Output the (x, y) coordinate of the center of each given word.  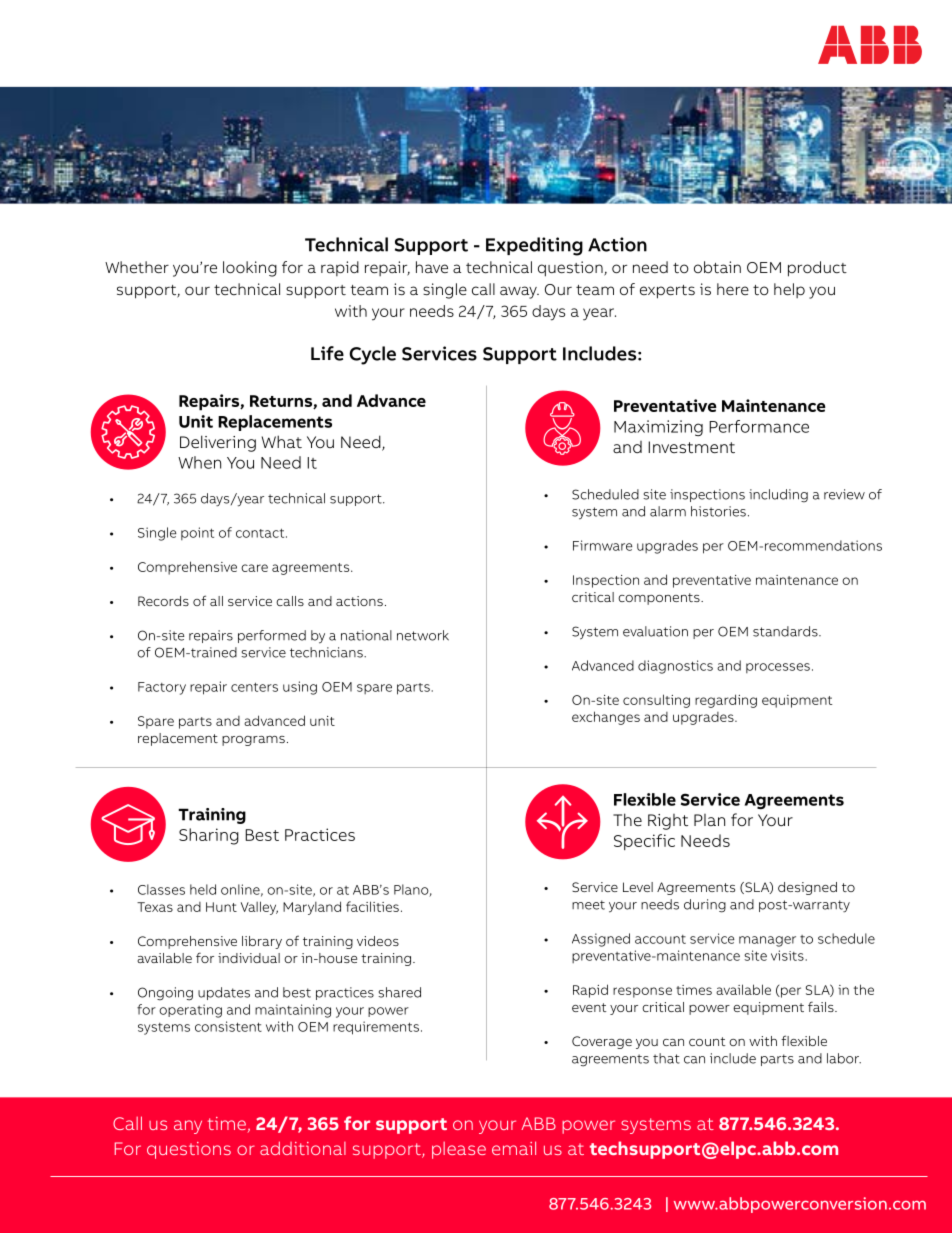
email (514, 1148)
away (519, 292)
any (188, 1127)
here (733, 289)
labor (844, 1058)
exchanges (606, 718)
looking (250, 269)
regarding (726, 701)
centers (254, 687)
